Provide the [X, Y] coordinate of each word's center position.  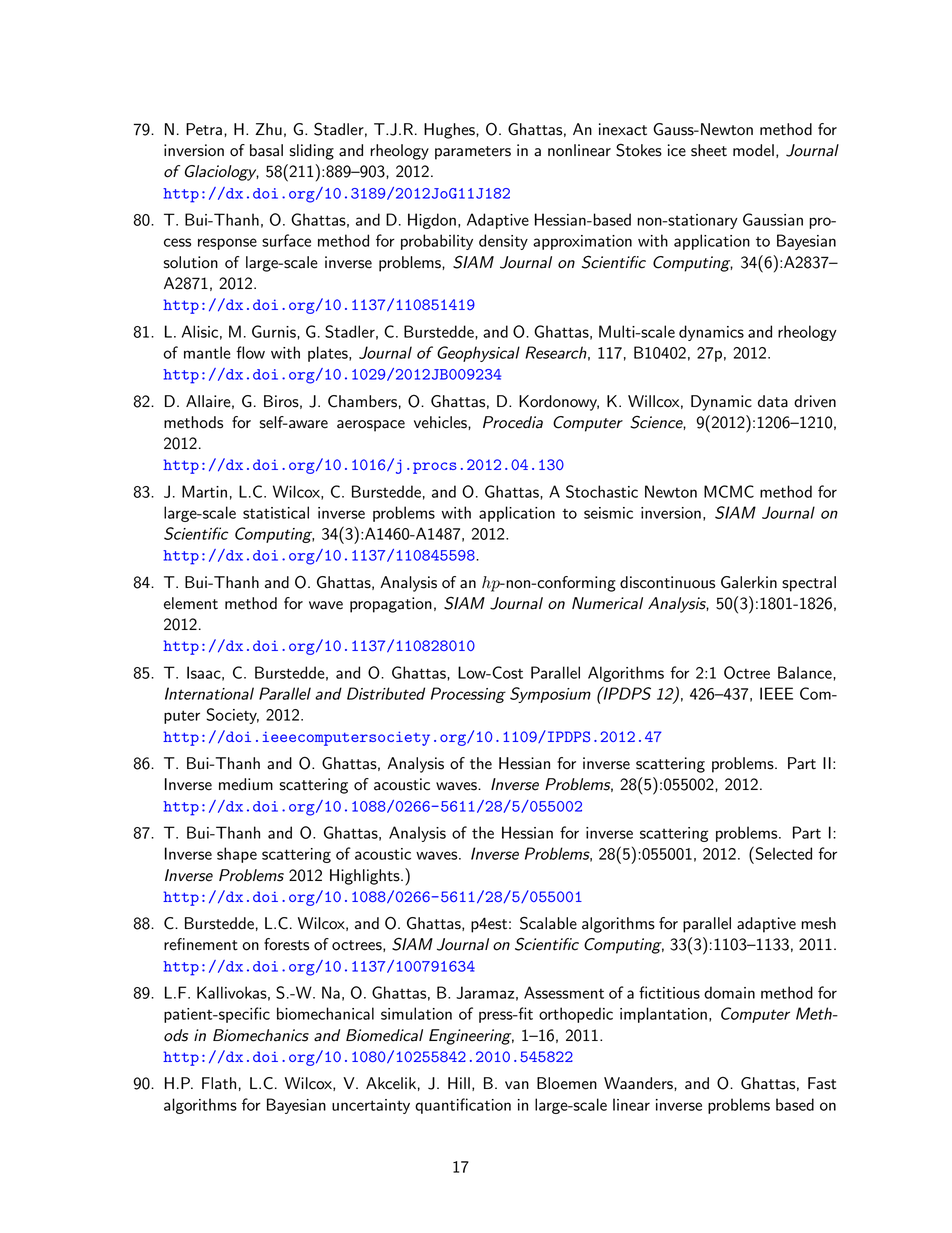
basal [266, 150]
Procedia [513, 422]
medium [246, 784]
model [753, 150]
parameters [473, 153]
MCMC [729, 491]
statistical [276, 512]
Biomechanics [261, 1035]
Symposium [550, 695]
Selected [782, 853]
